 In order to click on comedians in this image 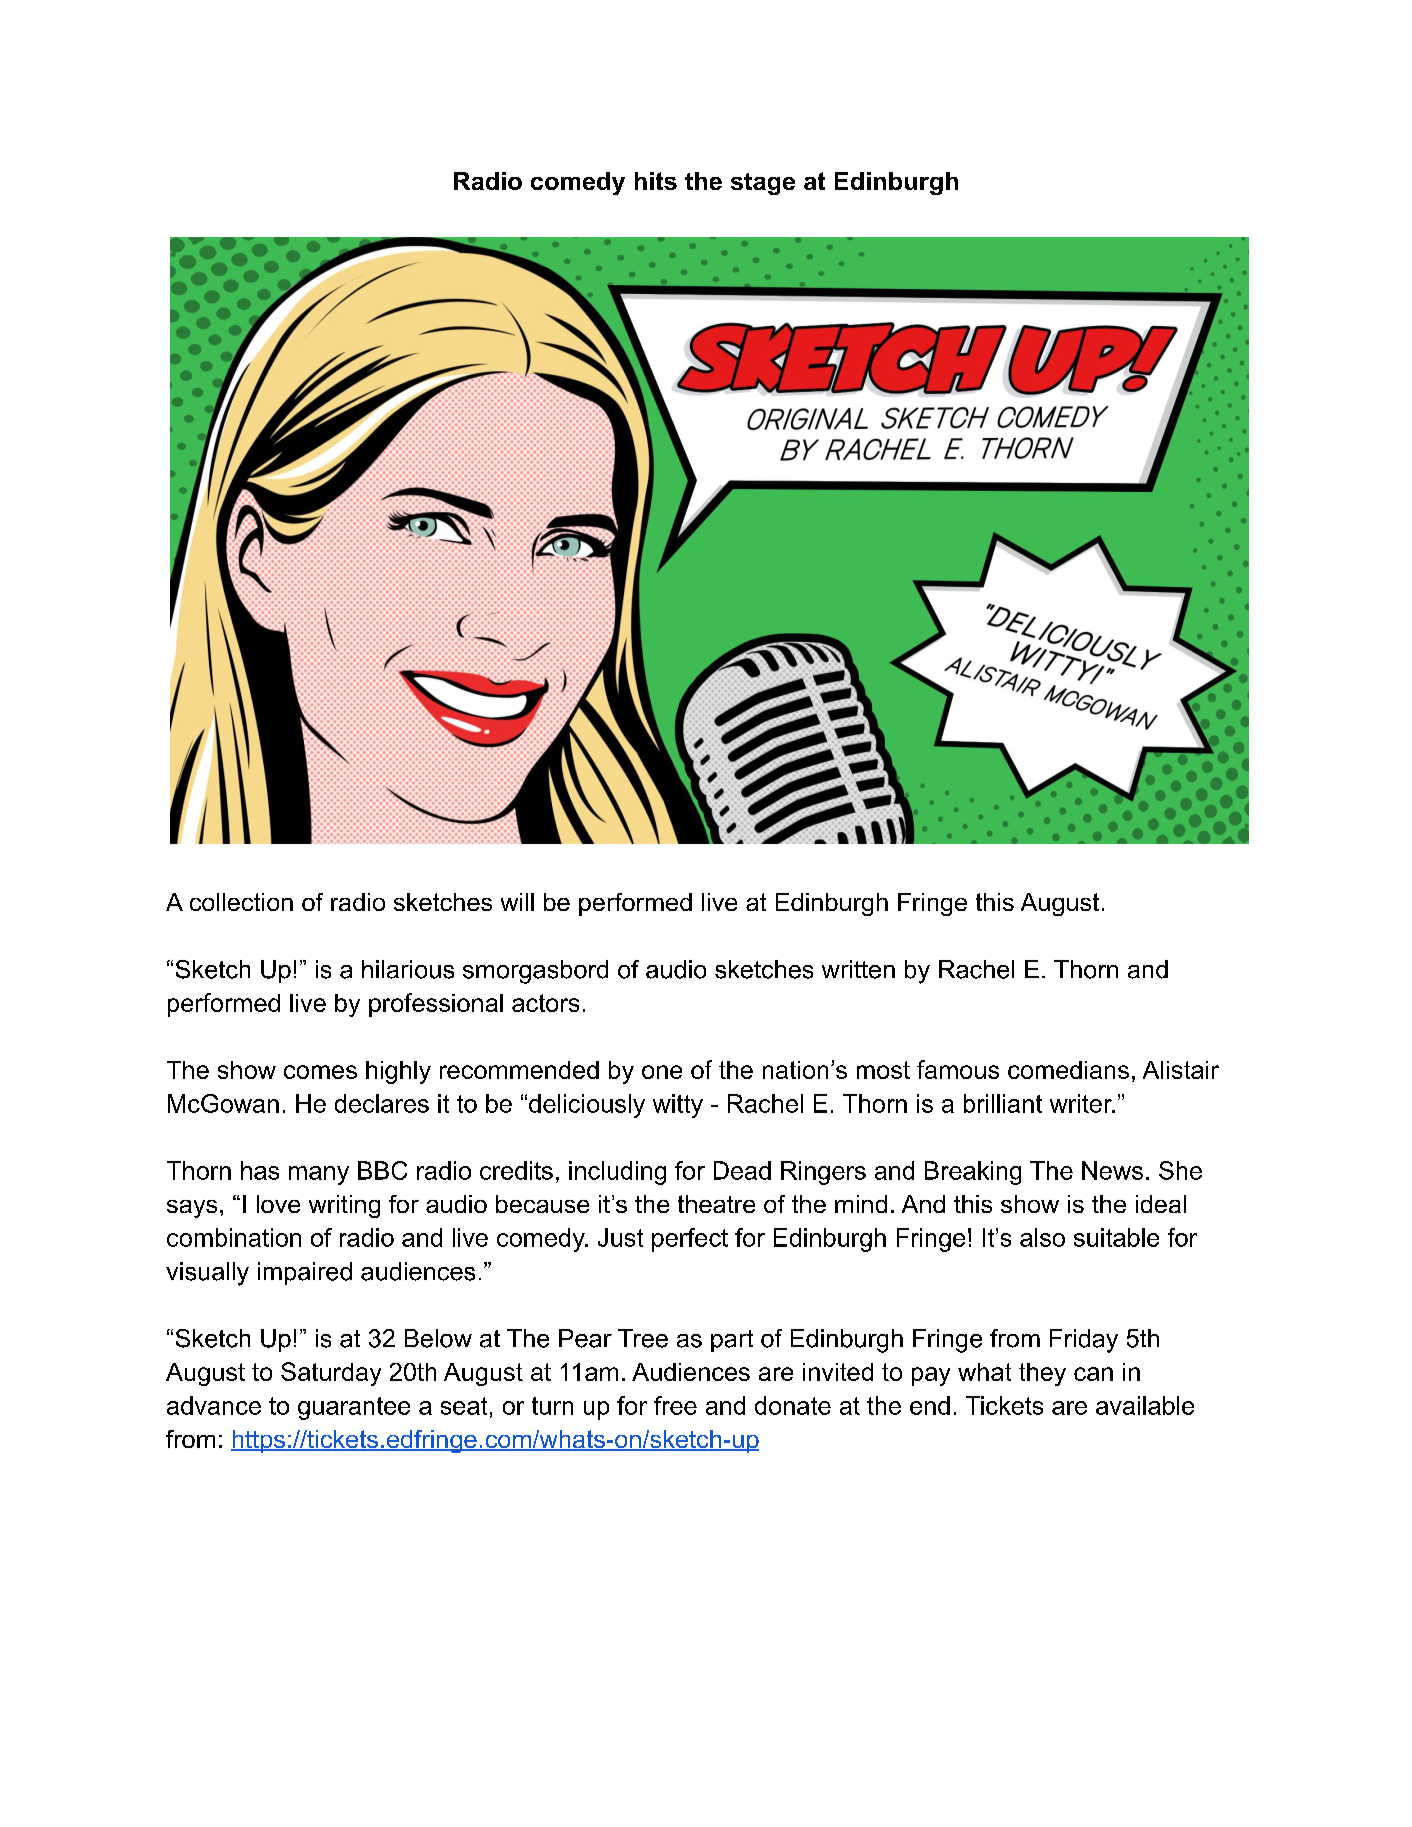, I will do `click(1068, 1070)`.
